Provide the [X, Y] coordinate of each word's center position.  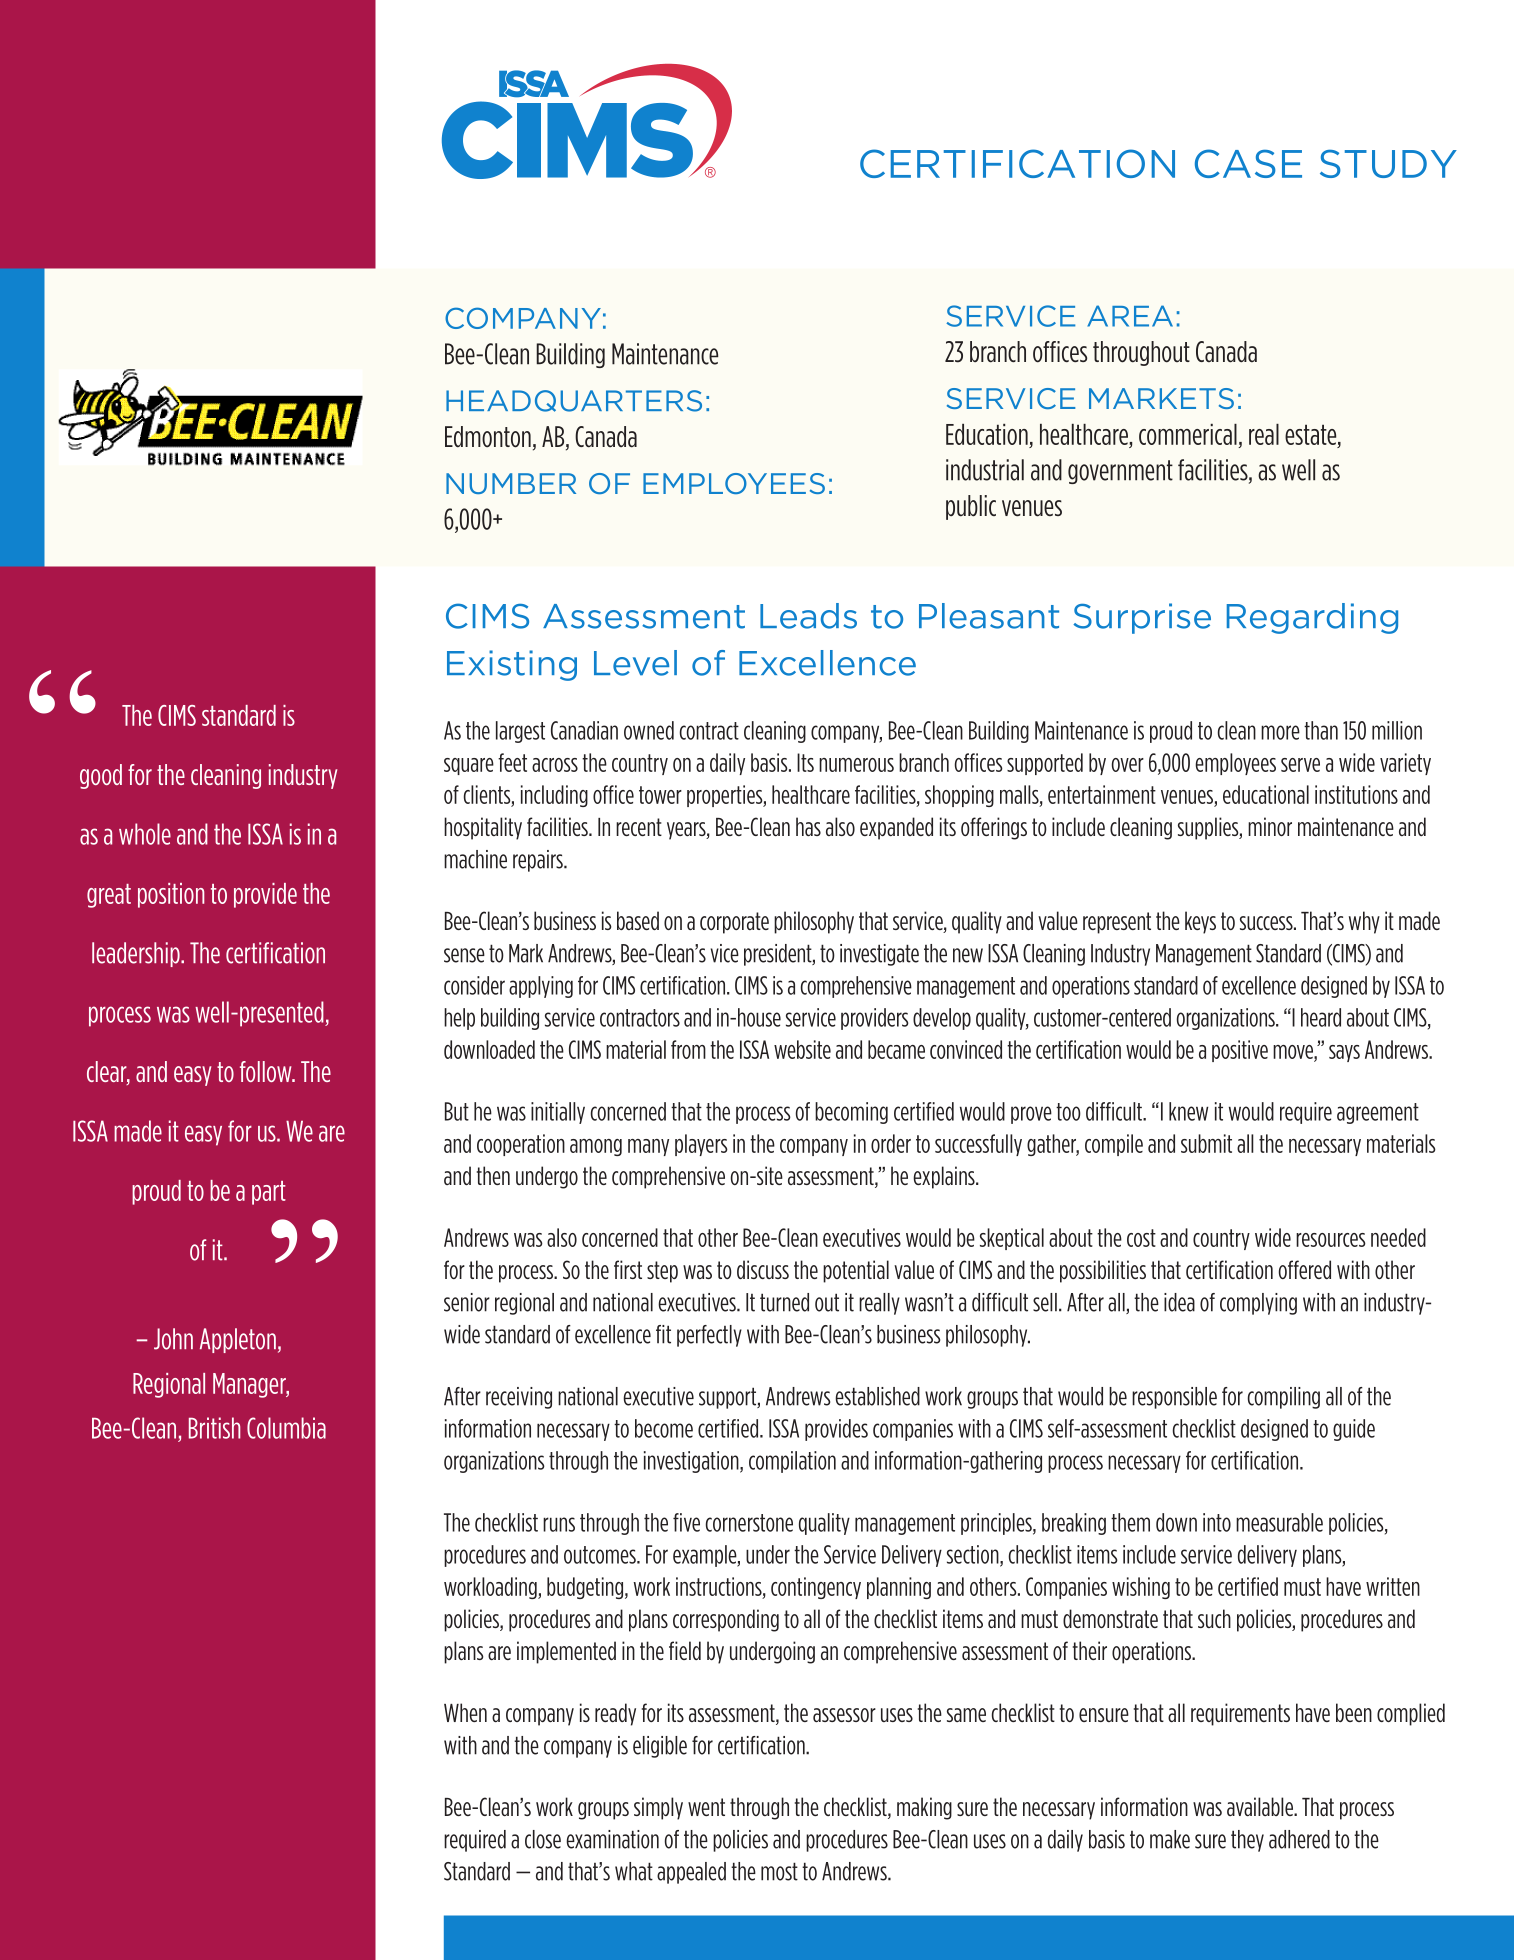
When [465, 1712]
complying [1258, 1304]
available [1261, 1806]
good [101, 776]
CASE [1248, 163]
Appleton [238, 1340]
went [706, 1807]
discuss [763, 1269]
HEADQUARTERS [574, 401]
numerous [856, 765]
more [1280, 732]
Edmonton [488, 437]
